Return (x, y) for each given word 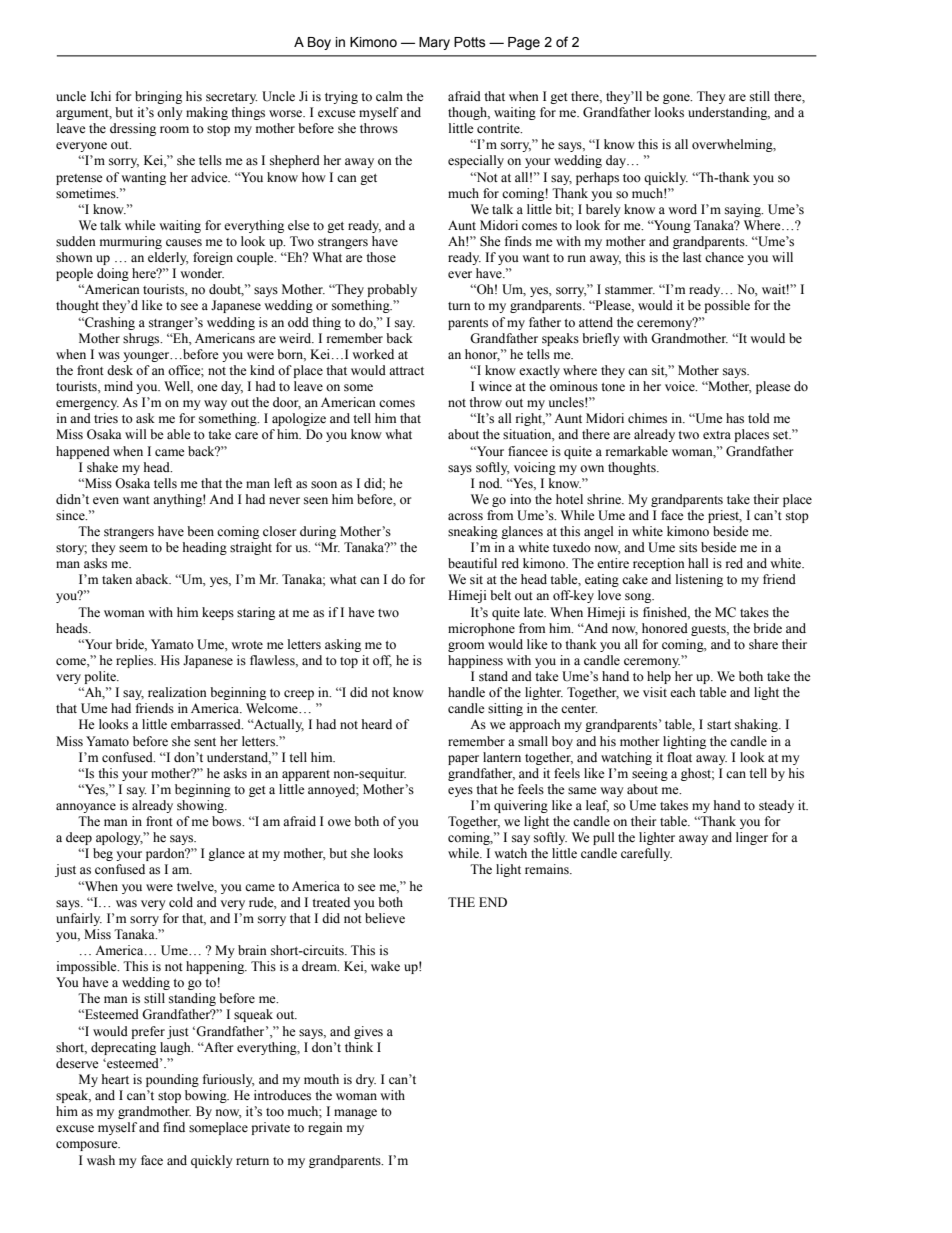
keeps (218, 613)
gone (677, 99)
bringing (158, 97)
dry (366, 1080)
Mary (434, 43)
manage (355, 1114)
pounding (172, 1080)
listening (699, 580)
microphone (481, 629)
